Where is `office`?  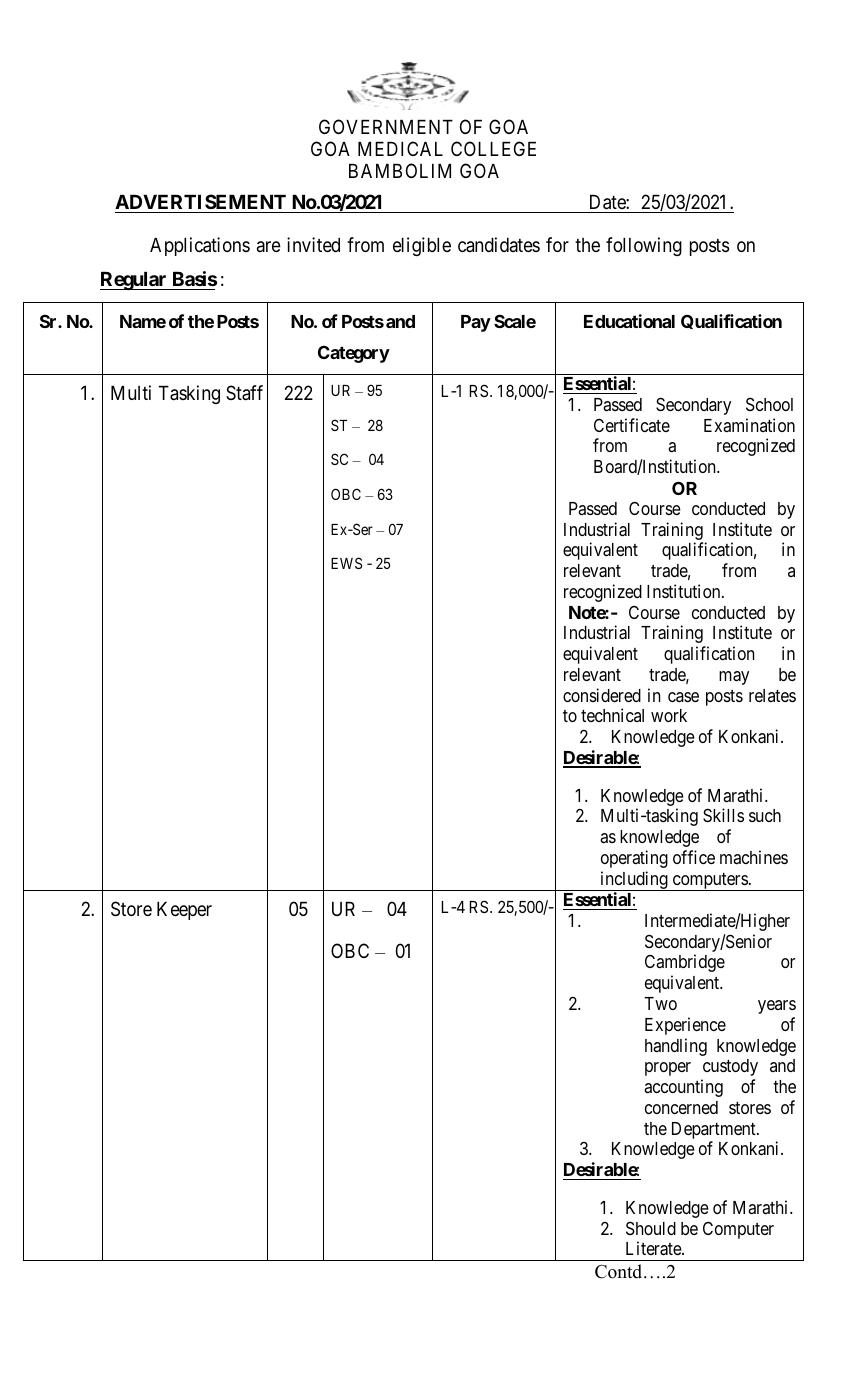 office is located at coordinates (694, 857).
